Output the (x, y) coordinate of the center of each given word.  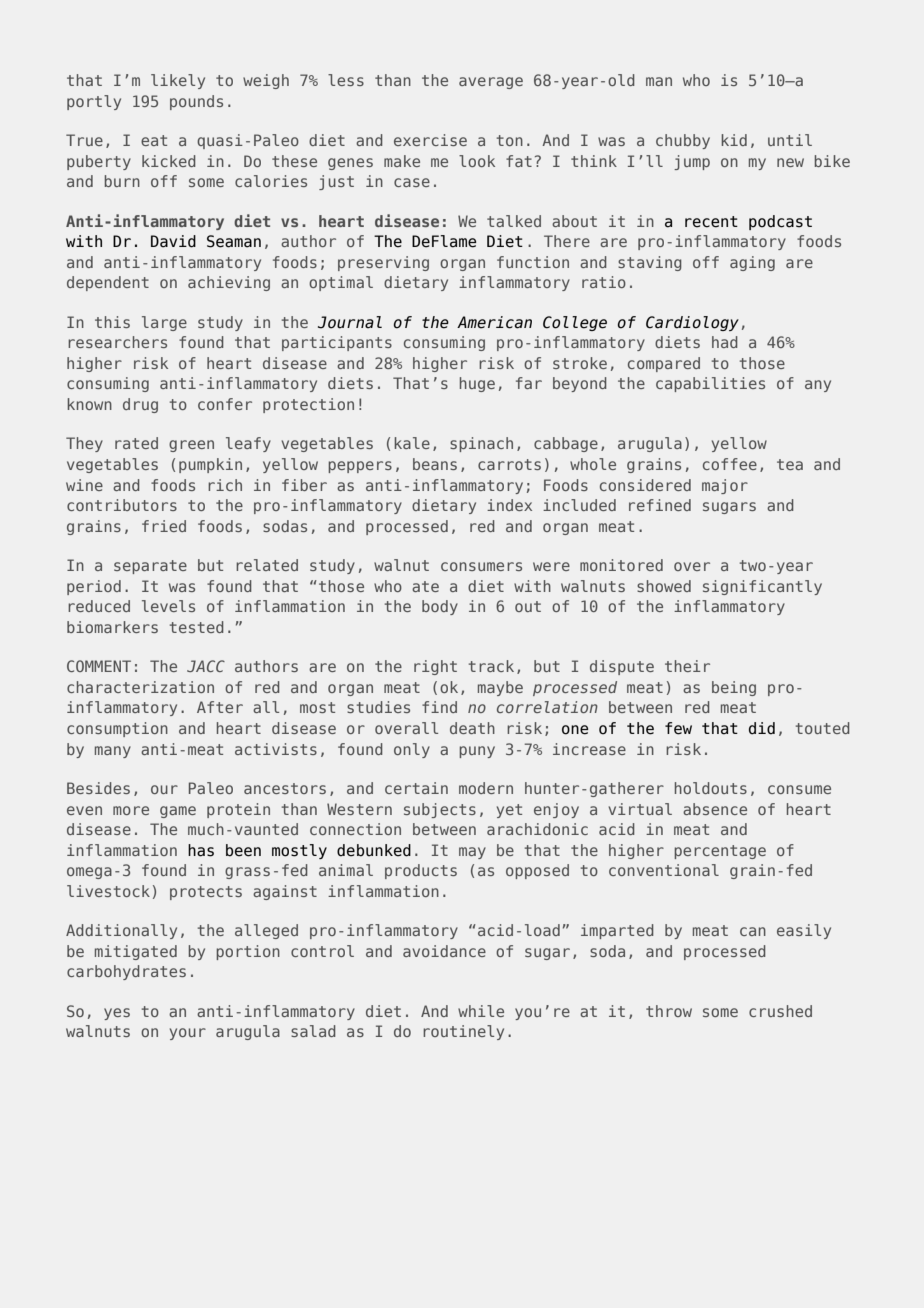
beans (435, 464)
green (191, 446)
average (491, 83)
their (687, 666)
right (435, 667)
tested (197, 627)
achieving (229, 283)
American (494, 322)
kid (734, 140)
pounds (196, 102)
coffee (730, 464)
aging (752, 263)
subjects (440, 810)
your (188, 1034)
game (178, 812)
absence (715, 809)
